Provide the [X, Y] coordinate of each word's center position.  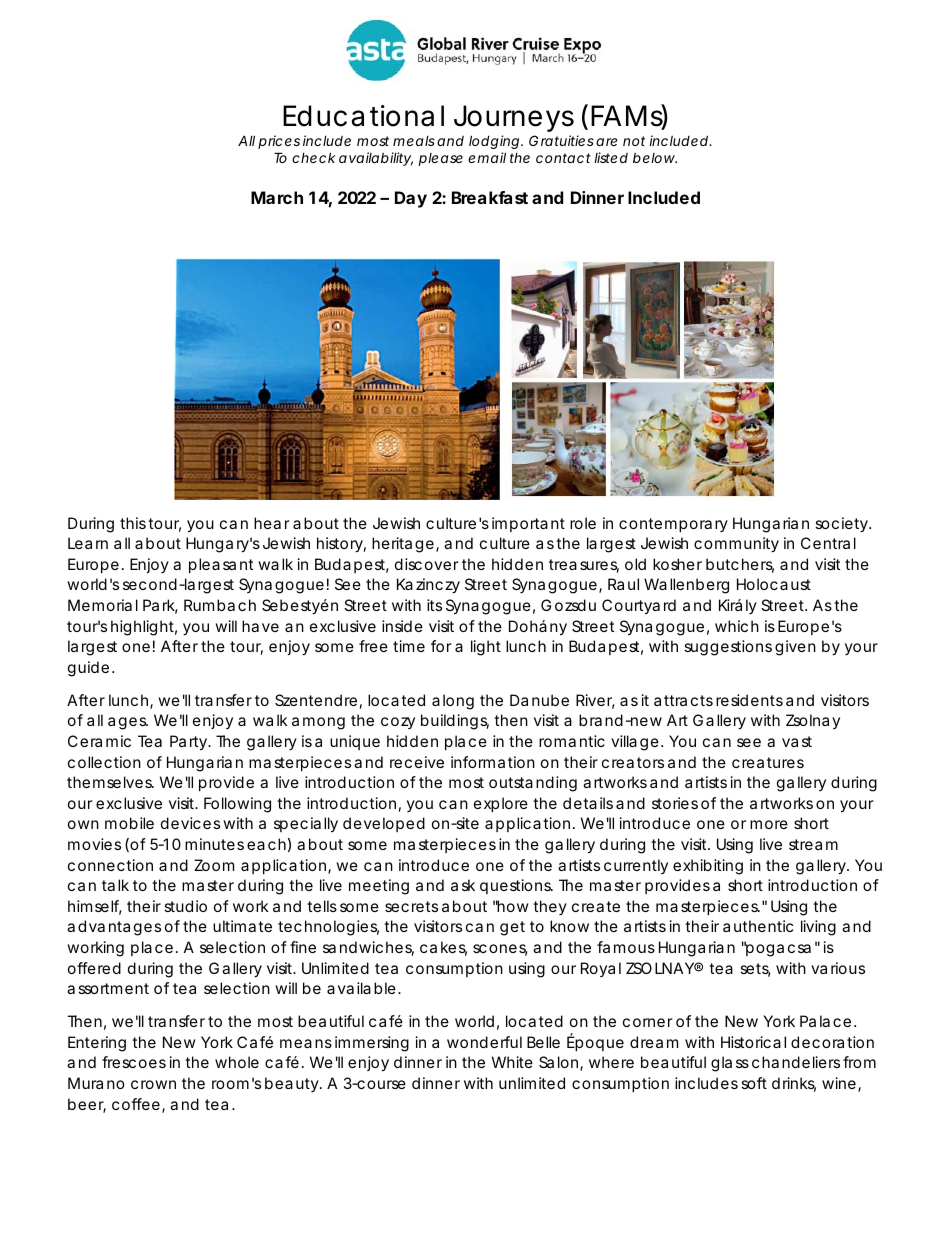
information [493, 762]
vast [797, 741]
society [843, 525]
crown [153, 1084]
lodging [495, 142]
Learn [88, 543]
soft [754, 1083]
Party [190, 743]
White [512, 1062]
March [277, 197]
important [528, 524]
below [655, 158]
